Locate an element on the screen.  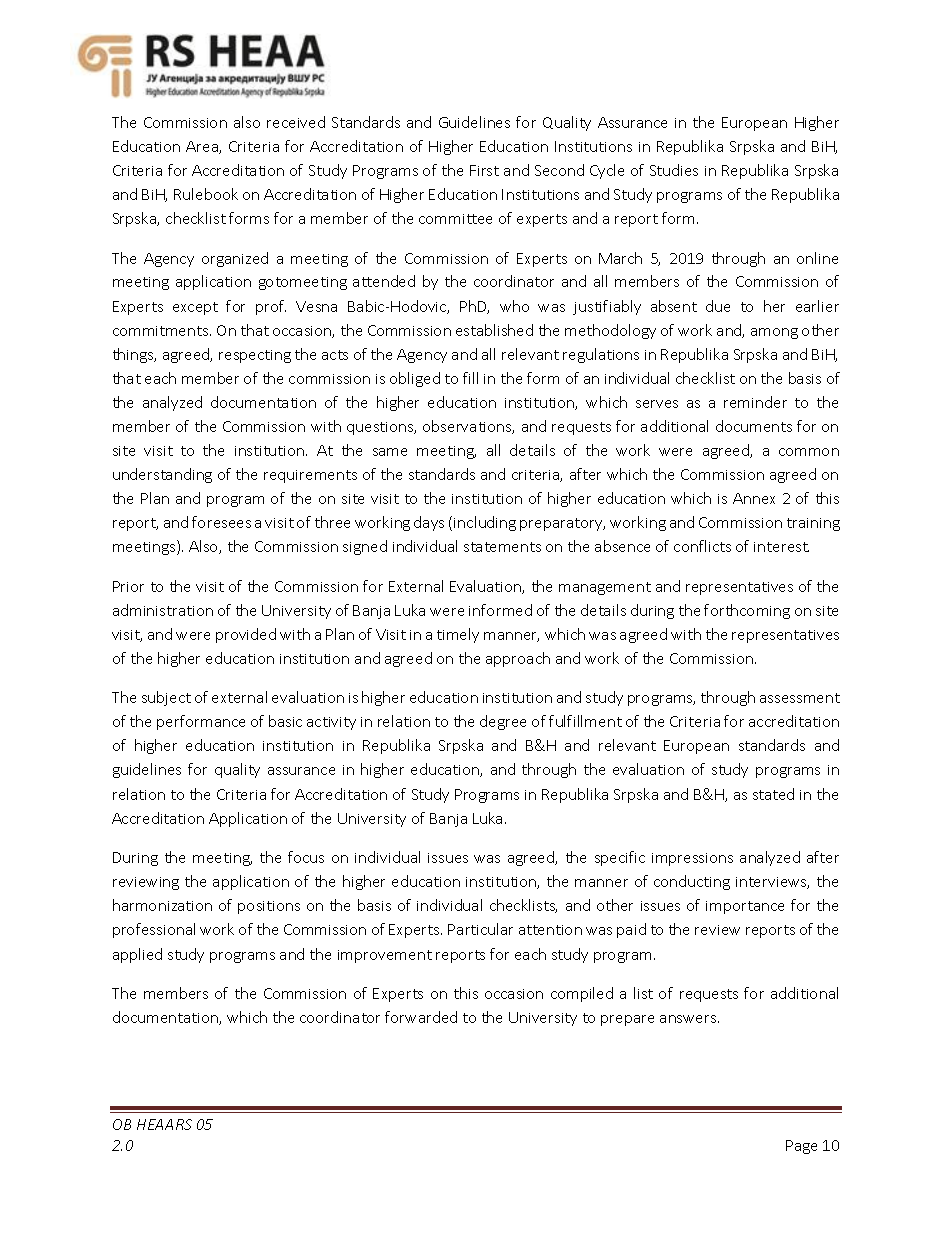
provided is located at coordinates (246, 635).
